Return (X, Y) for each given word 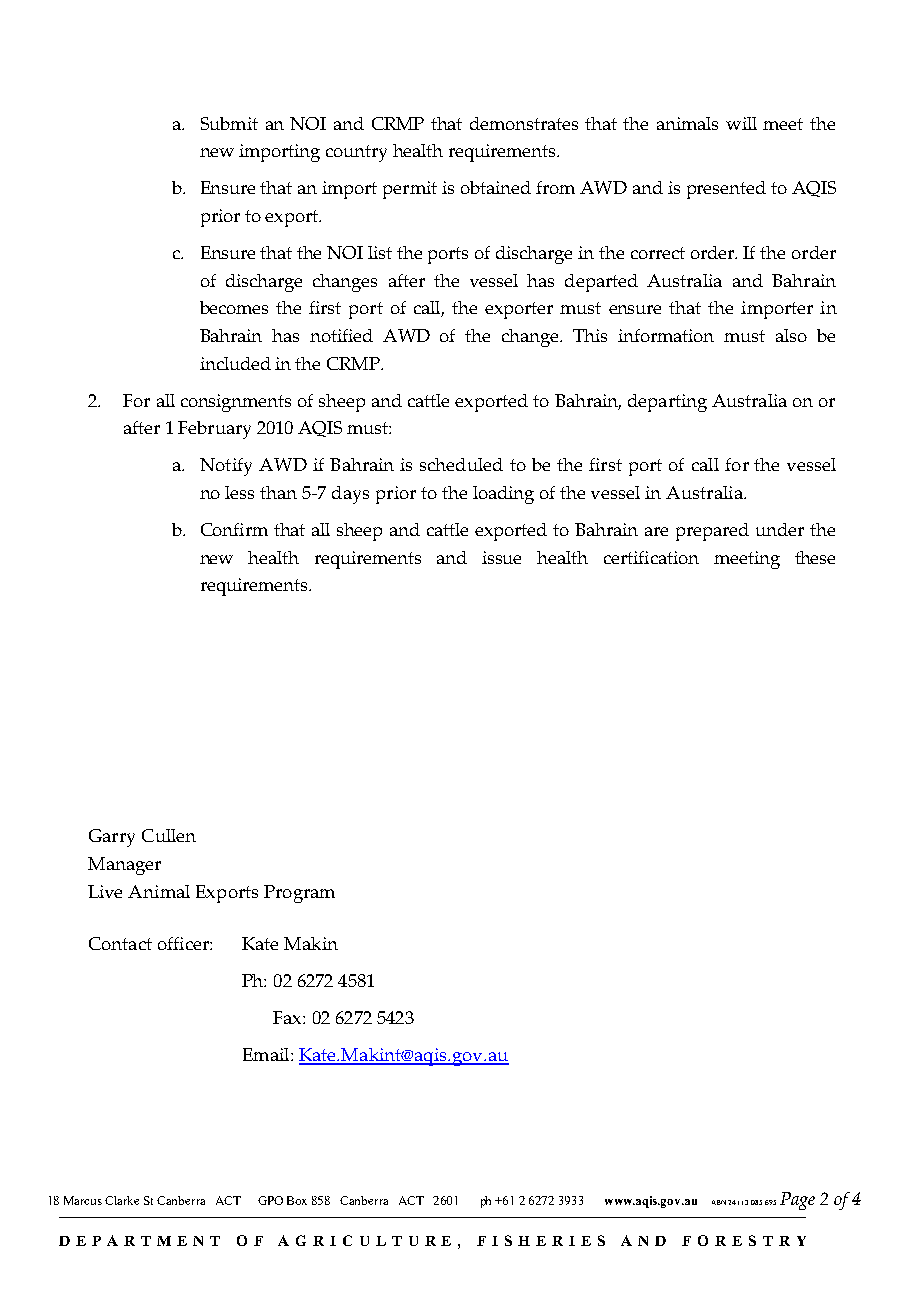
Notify (226, 467)
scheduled (461, 464)
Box (297, 1200)
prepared (712, 532)
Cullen (169, 835)
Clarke (122, 1200)
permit (410, 190)
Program (299, 894)
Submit (229, 123)
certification (651, 557)
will (741, 123)
